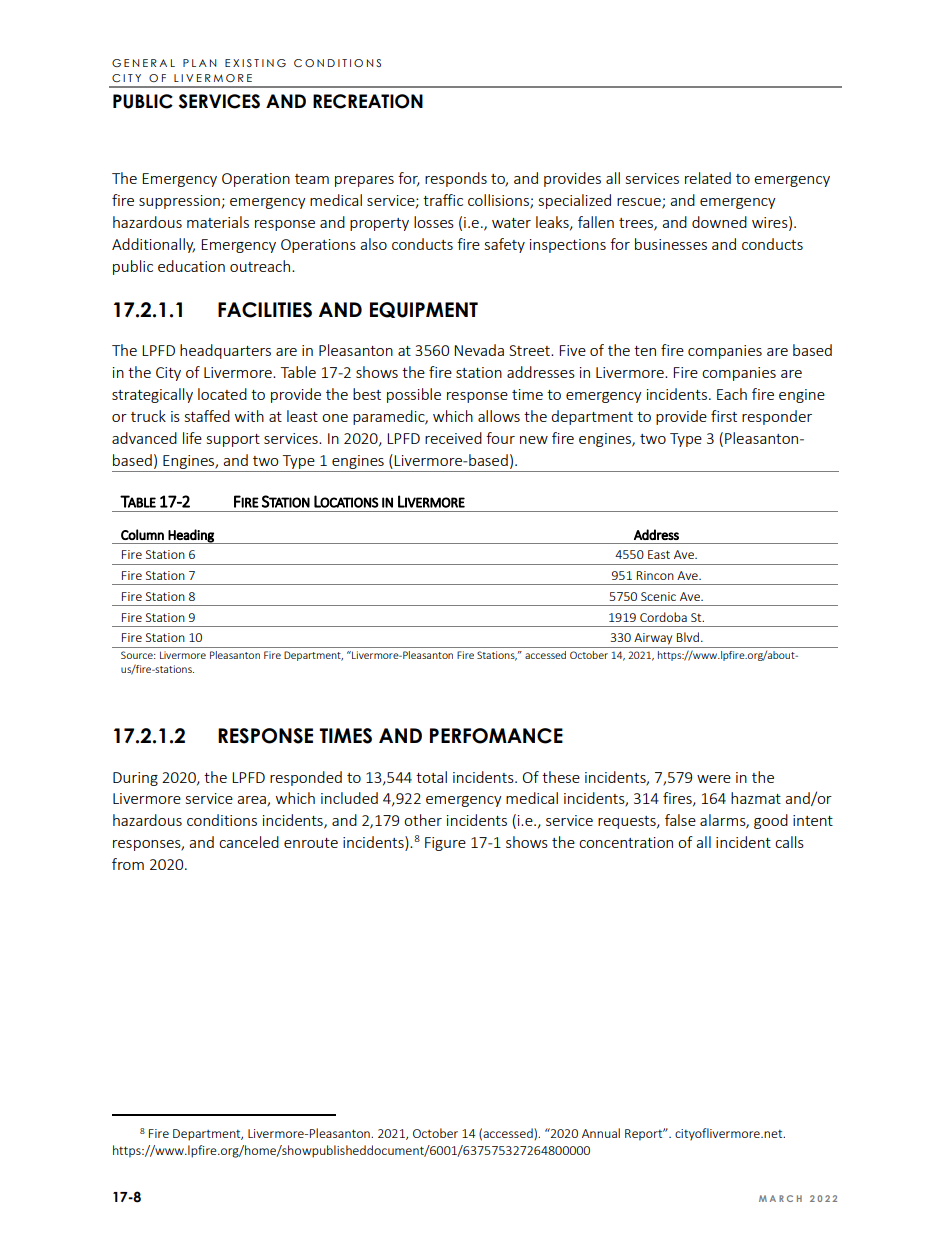  I want to click on Blvd, so click(688, 637).
